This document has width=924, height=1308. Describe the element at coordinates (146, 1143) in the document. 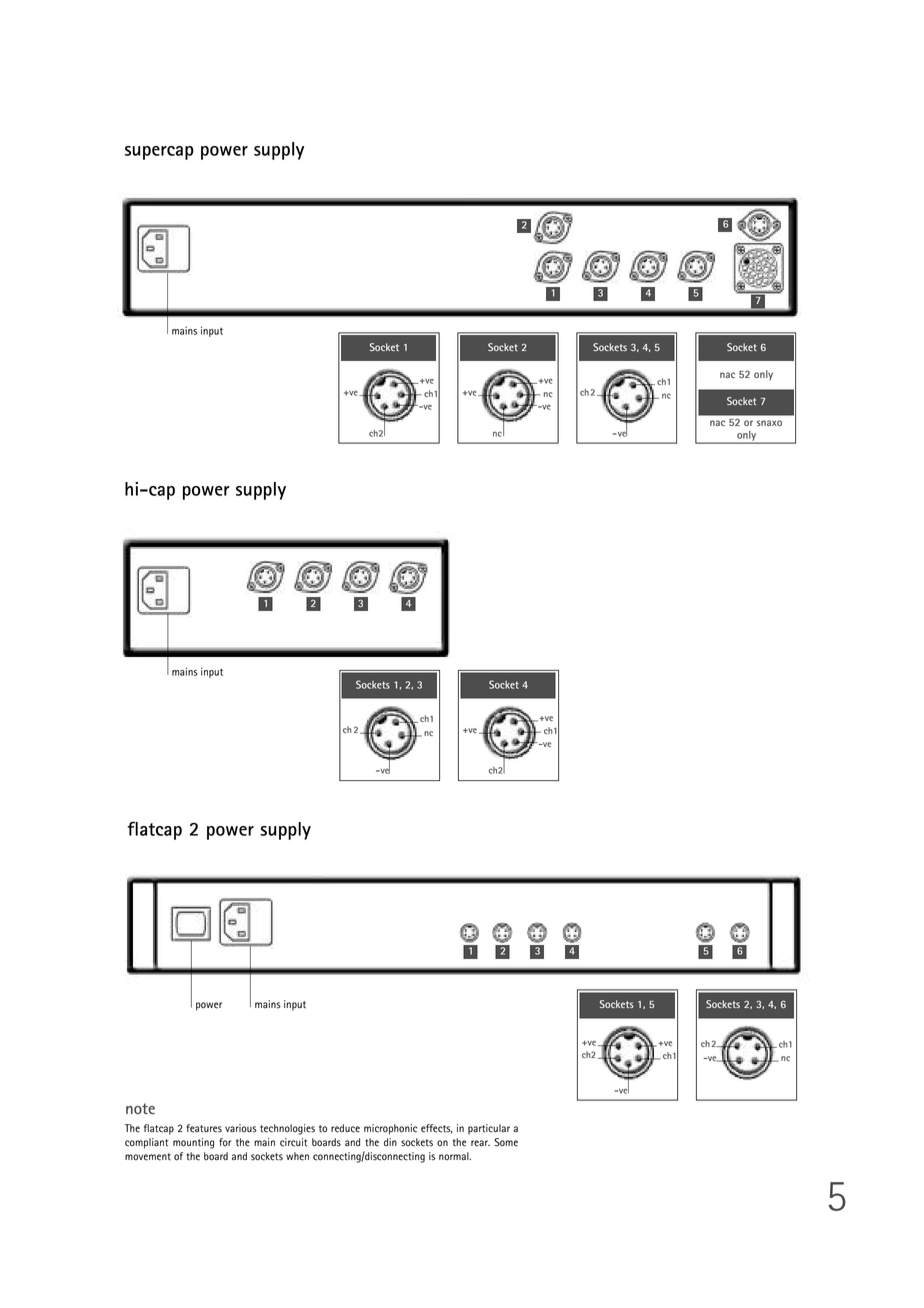

I see `compliant` at that location.
